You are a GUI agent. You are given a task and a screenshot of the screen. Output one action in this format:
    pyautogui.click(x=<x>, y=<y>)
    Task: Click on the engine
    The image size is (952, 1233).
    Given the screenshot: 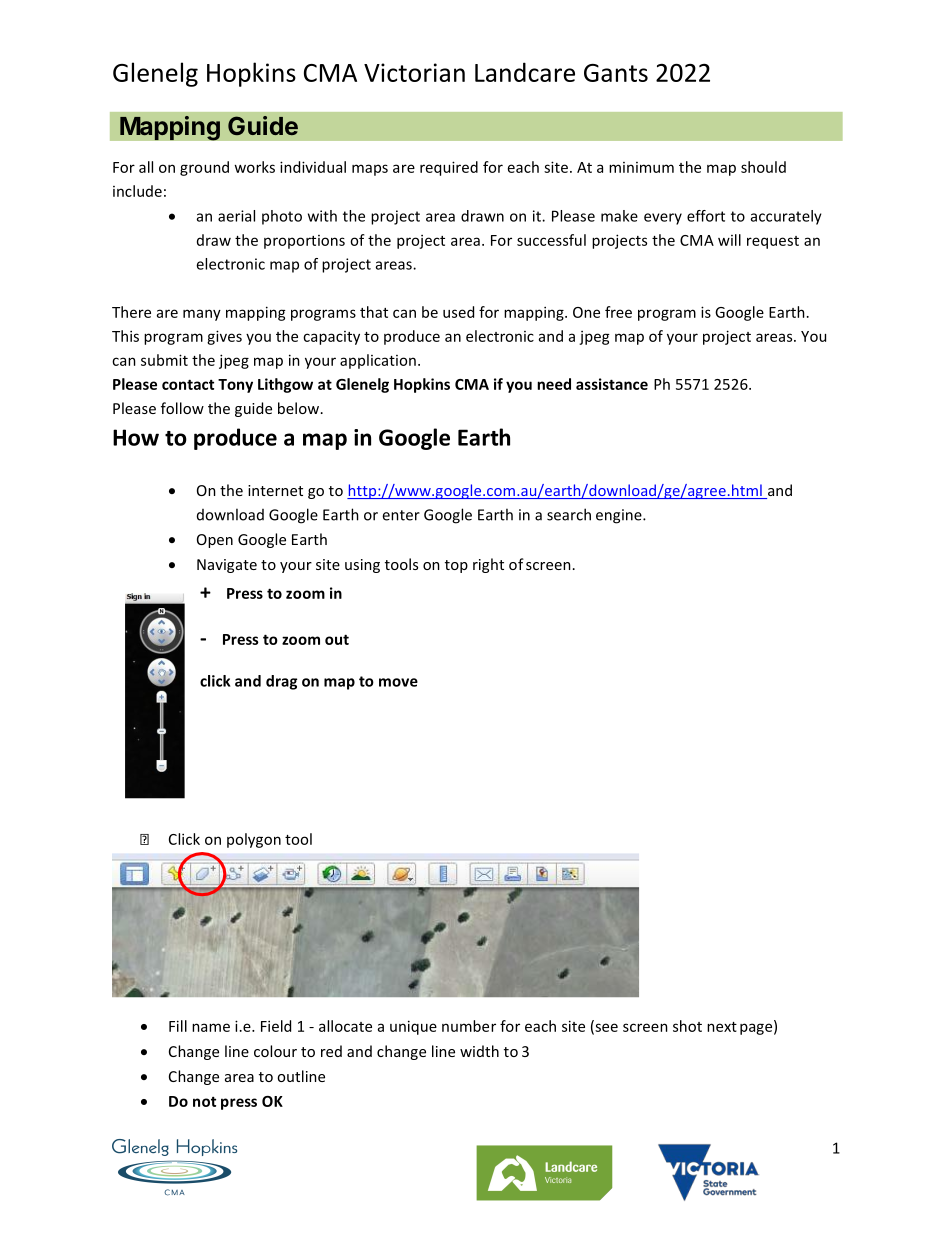 What is the action you would take?
    pyautogui.click(x=620, y=516)
